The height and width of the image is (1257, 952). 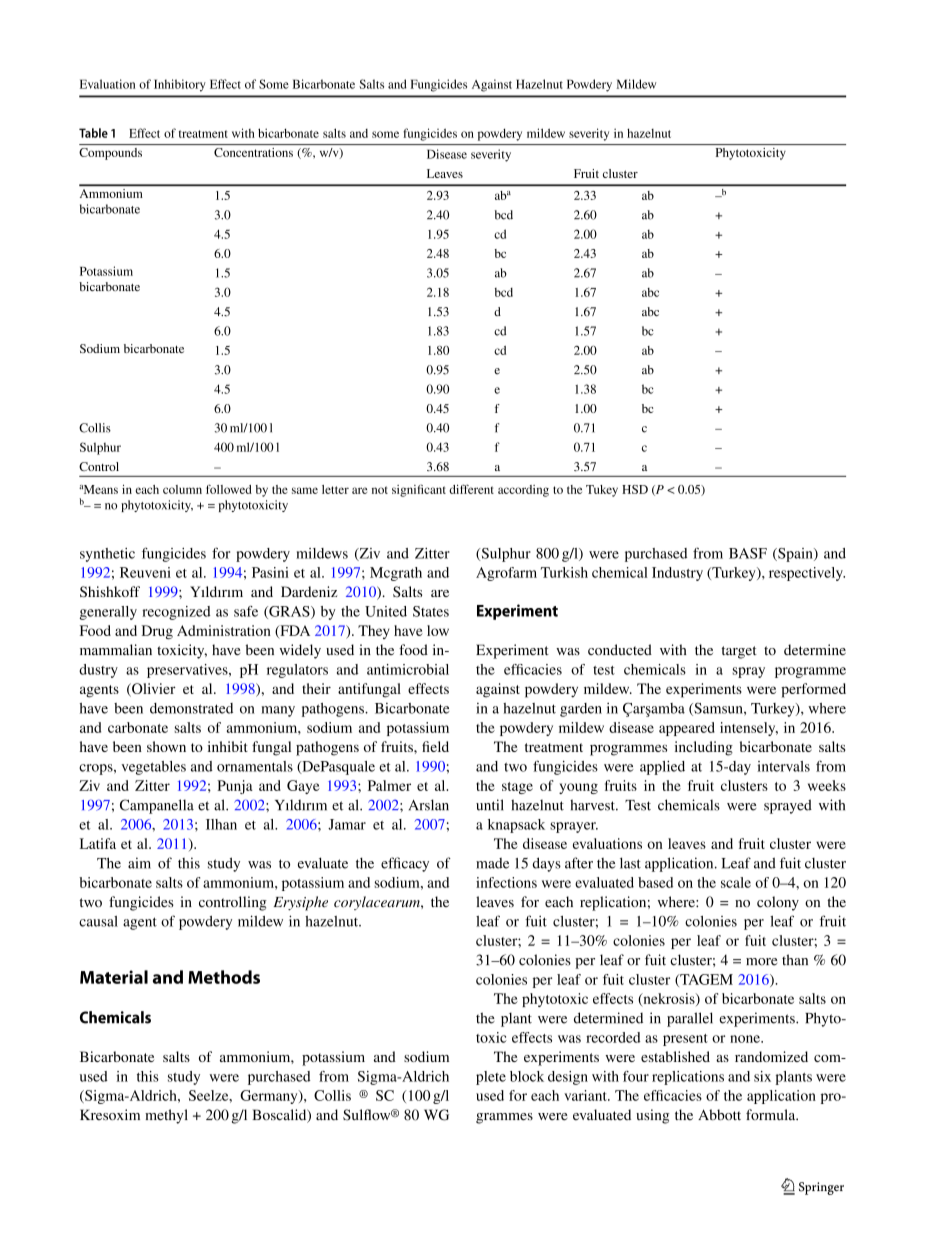 I want to click on methyl, so click(x=166, y=1116).
